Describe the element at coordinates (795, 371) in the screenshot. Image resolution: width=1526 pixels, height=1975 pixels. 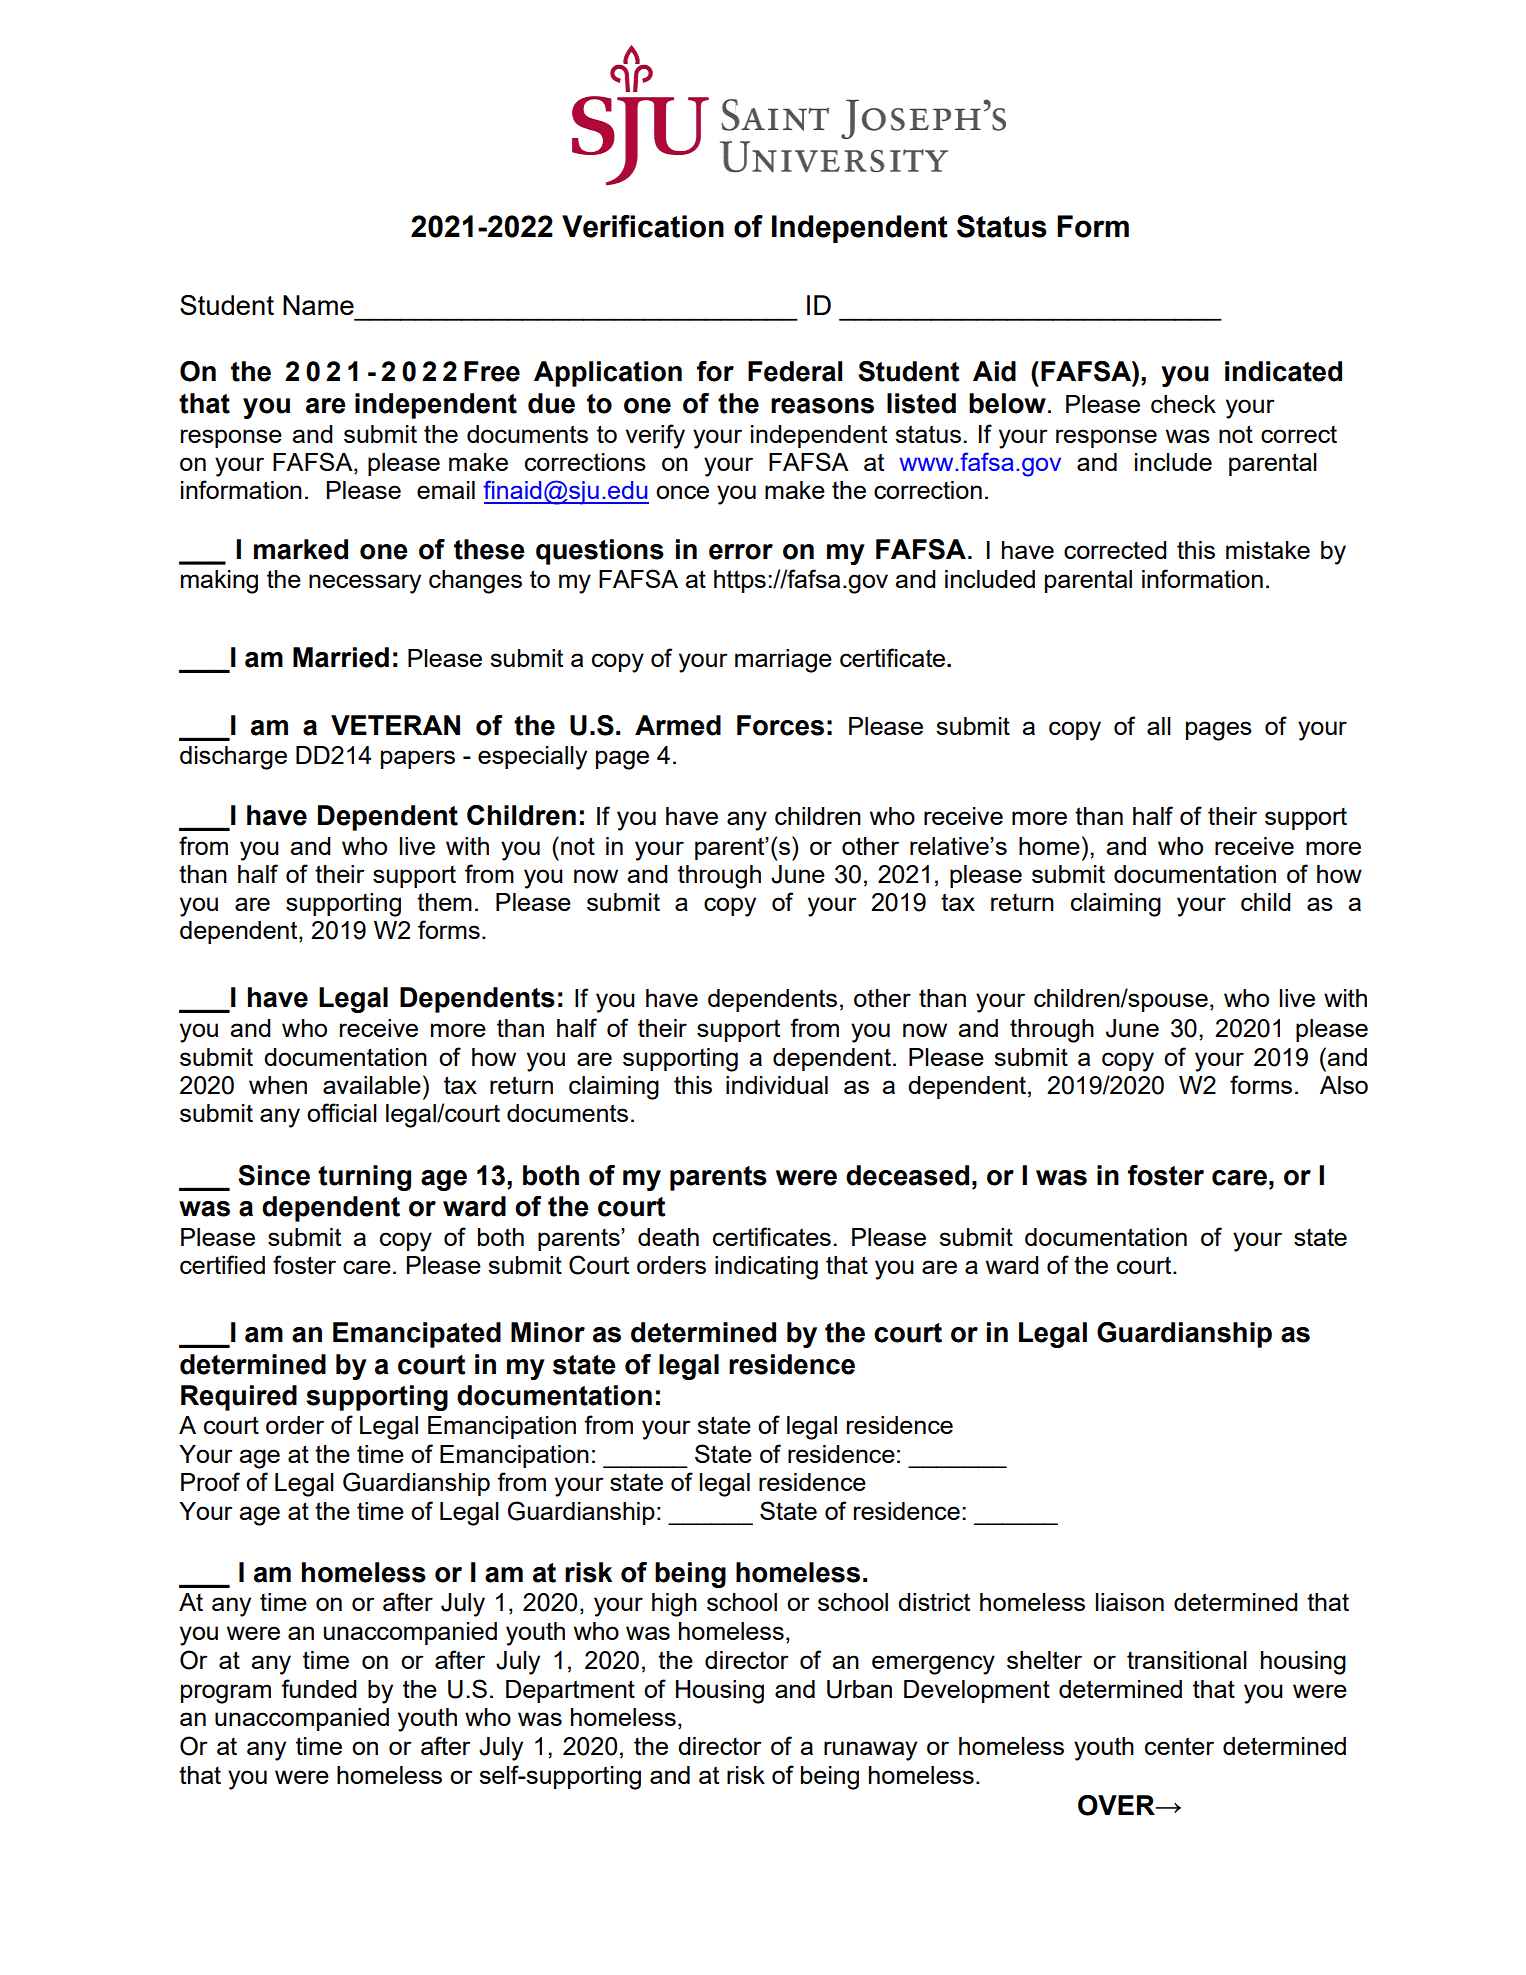
I see `Federal` at that location.
